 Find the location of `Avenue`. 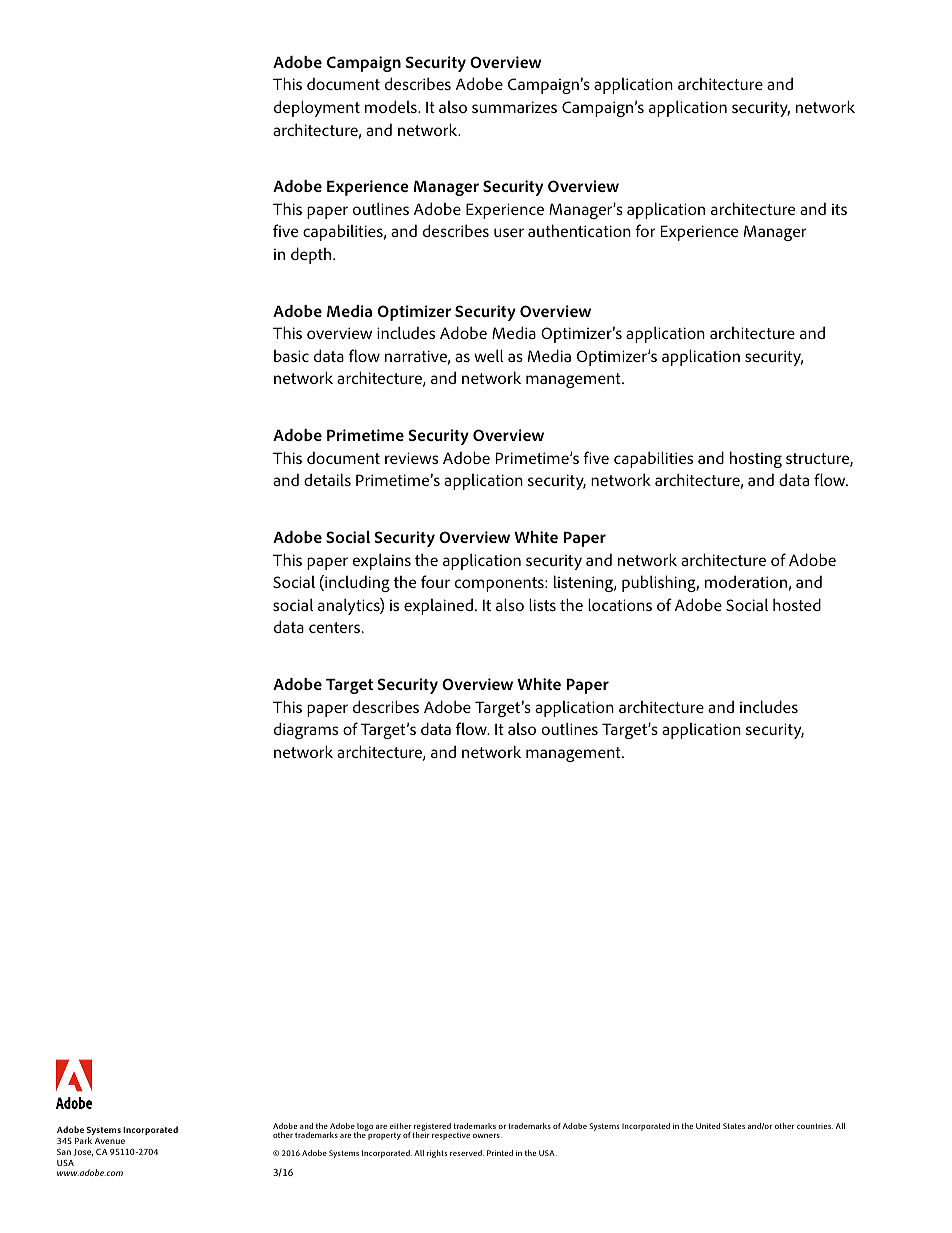

Avenue is located at coordinates (110, 1141).
